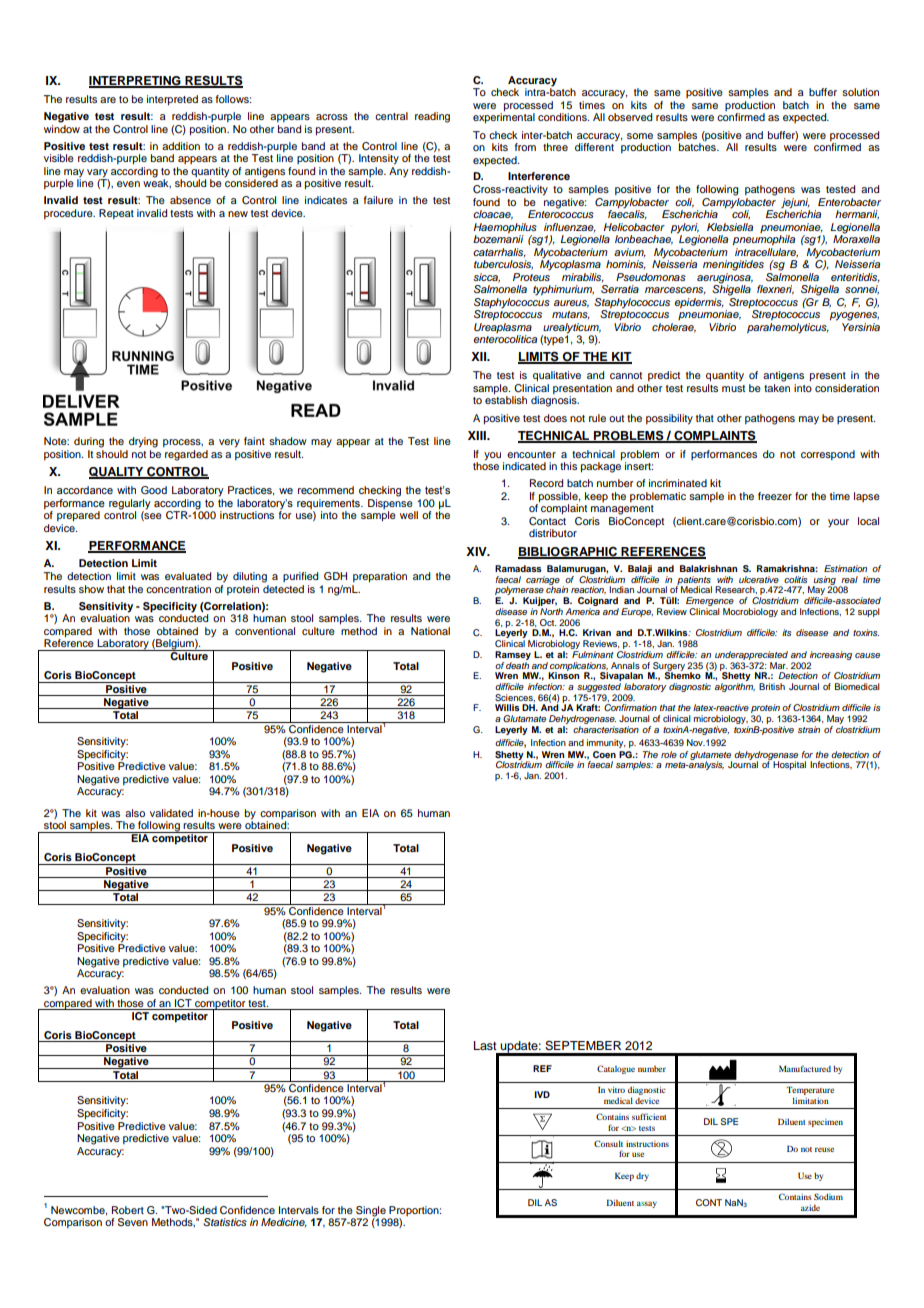 The height and width of the screenshot is (1308, 924). I want to click on indicated, so click(524, 466).
